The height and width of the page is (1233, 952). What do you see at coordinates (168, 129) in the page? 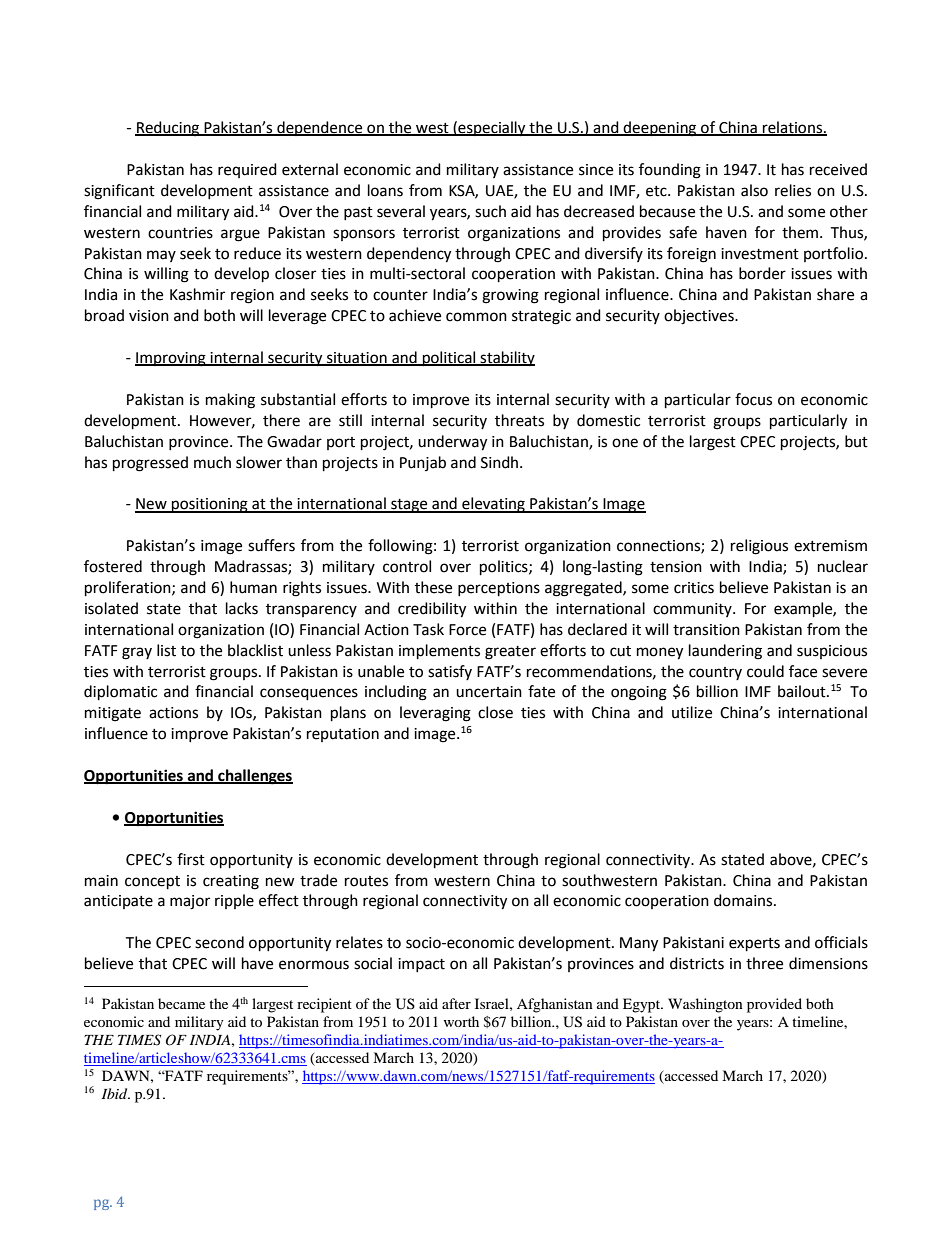
I see `Reducing` at bounding box center [168, 129].
